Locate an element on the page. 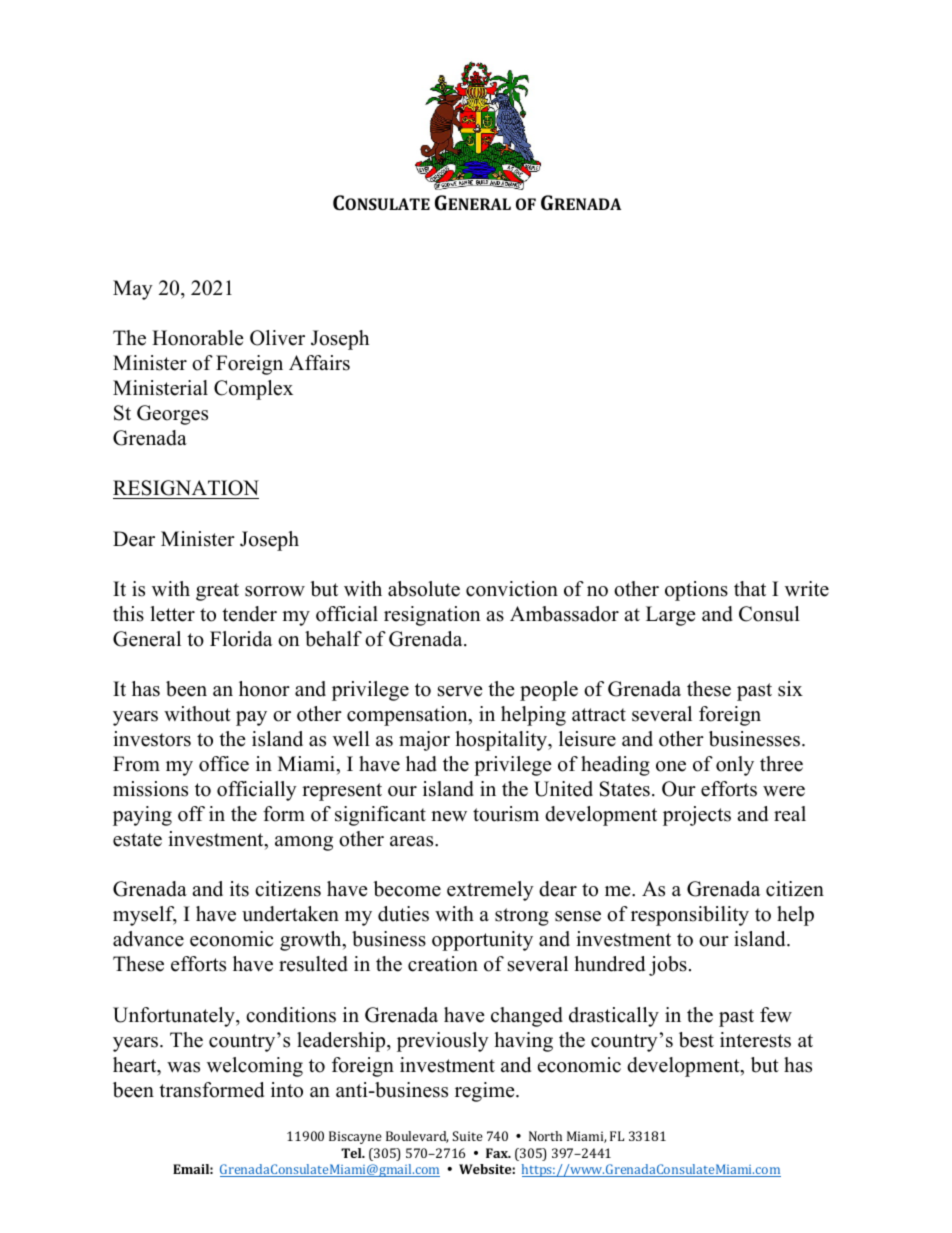 The width and height of the image is (952, 1233). advance is located at coordinates (148, 939).
